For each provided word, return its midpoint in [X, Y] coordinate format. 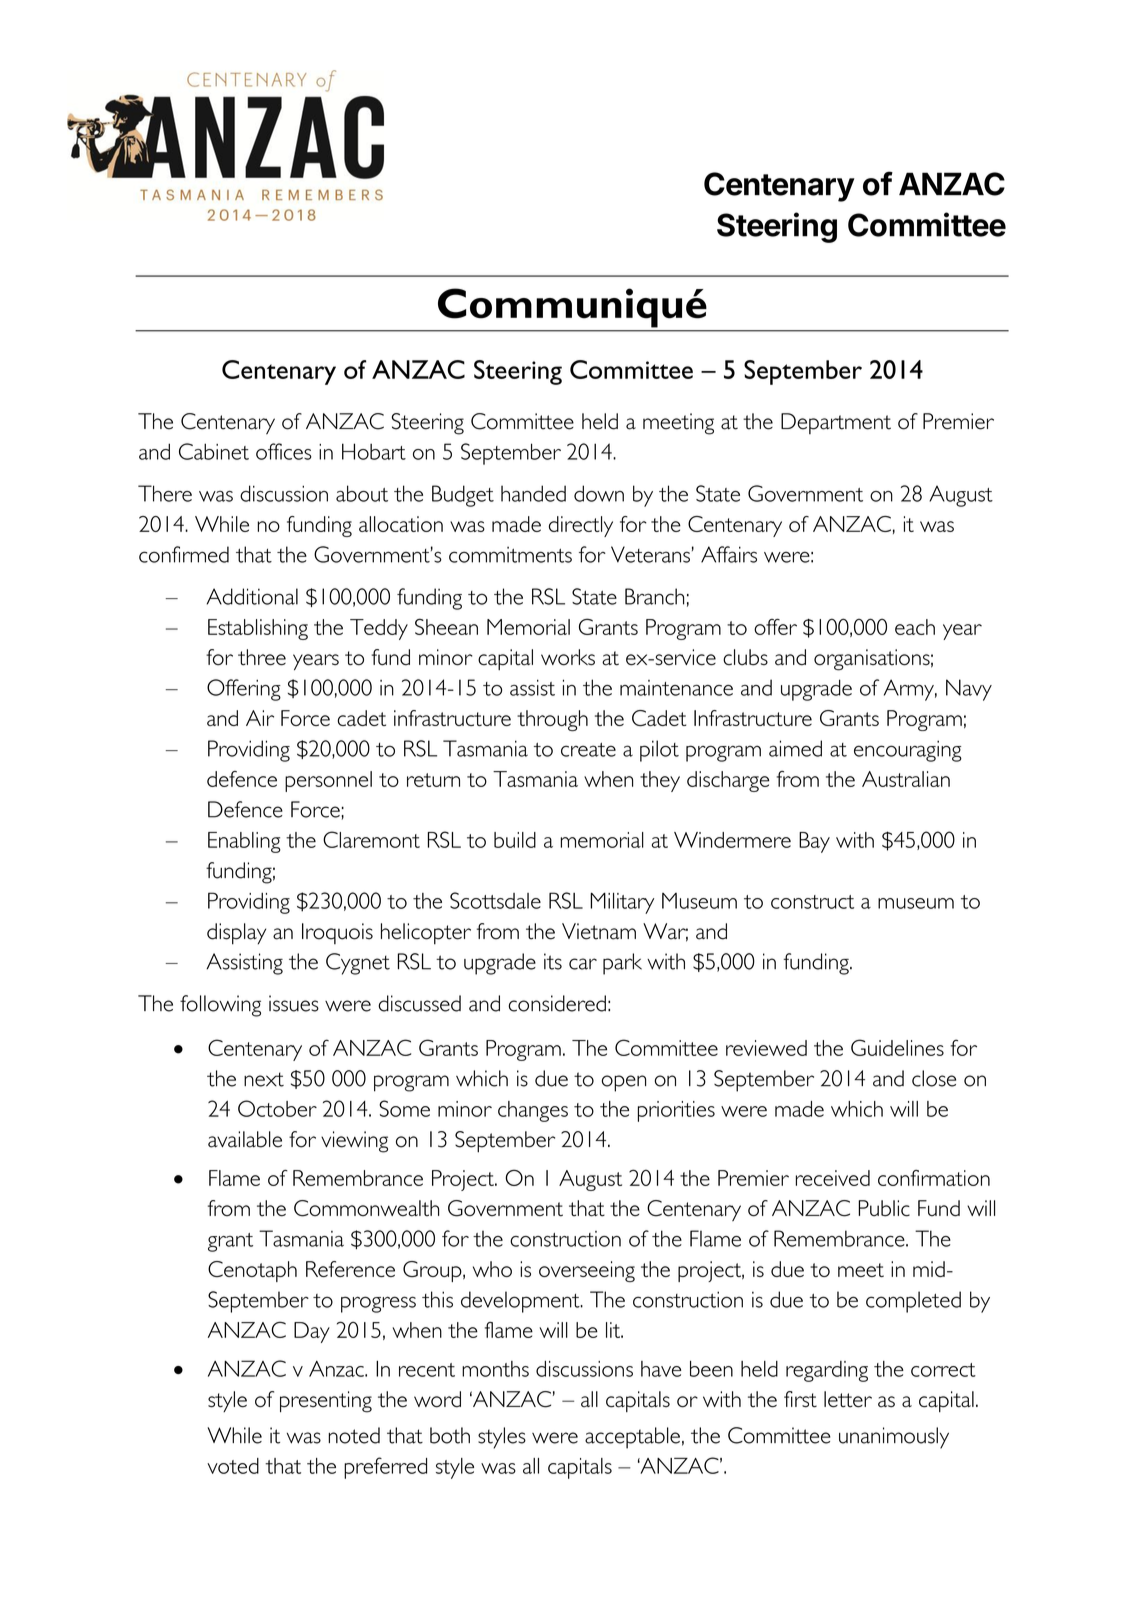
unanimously [894, 1438]
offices [284, 451]
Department [836, 423]
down [599, 493]
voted [233, 1466]
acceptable [632, 1438]
